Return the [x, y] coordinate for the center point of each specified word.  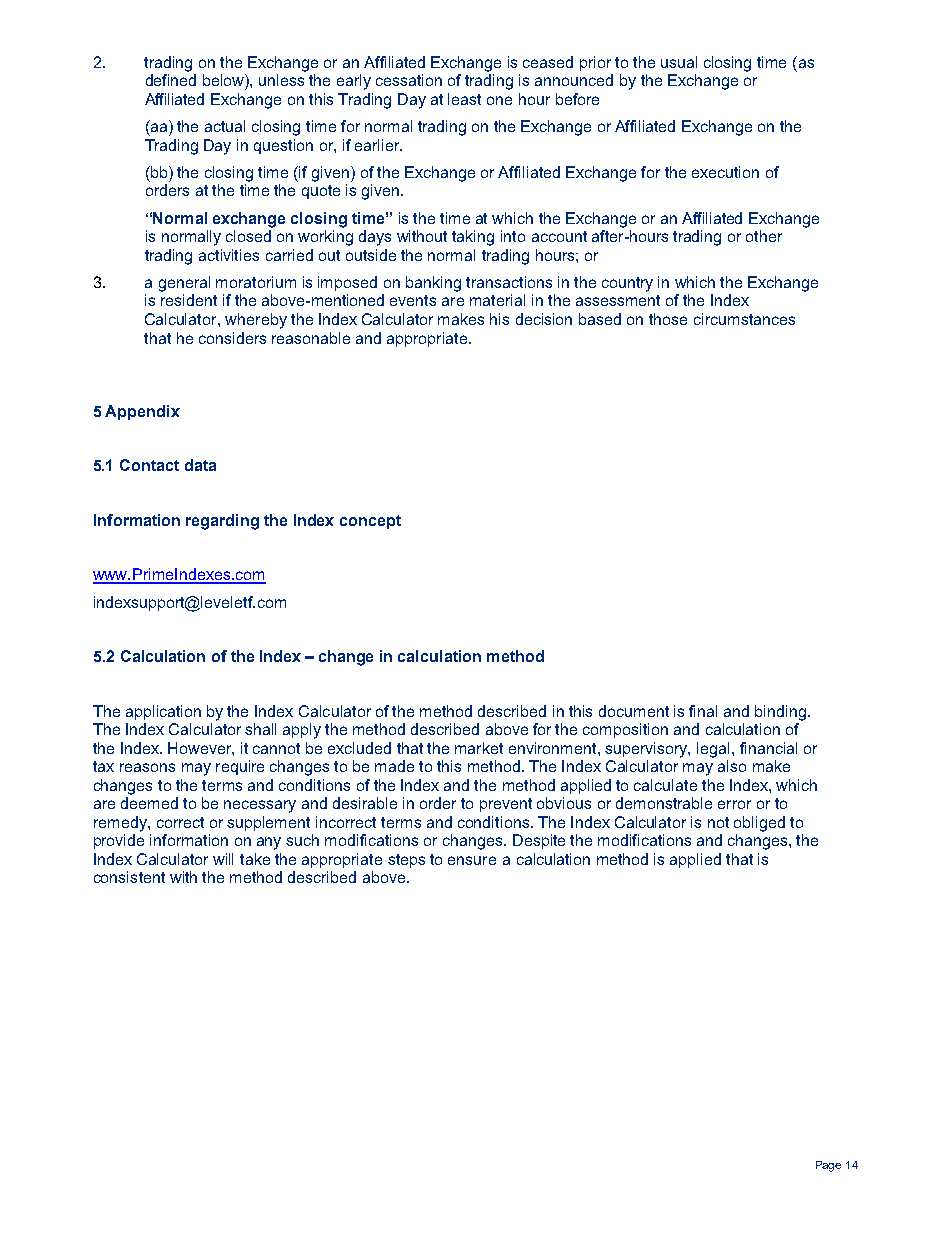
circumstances [744, 319]
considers [232, 338]
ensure [472, 860]
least [464, 99]
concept [370, 522]
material [497, 300]
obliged [759, 824]
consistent [129, 877]
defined [171, 80]
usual [679, 62]
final [703, 711]
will [223, 859]
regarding [222, 522]
